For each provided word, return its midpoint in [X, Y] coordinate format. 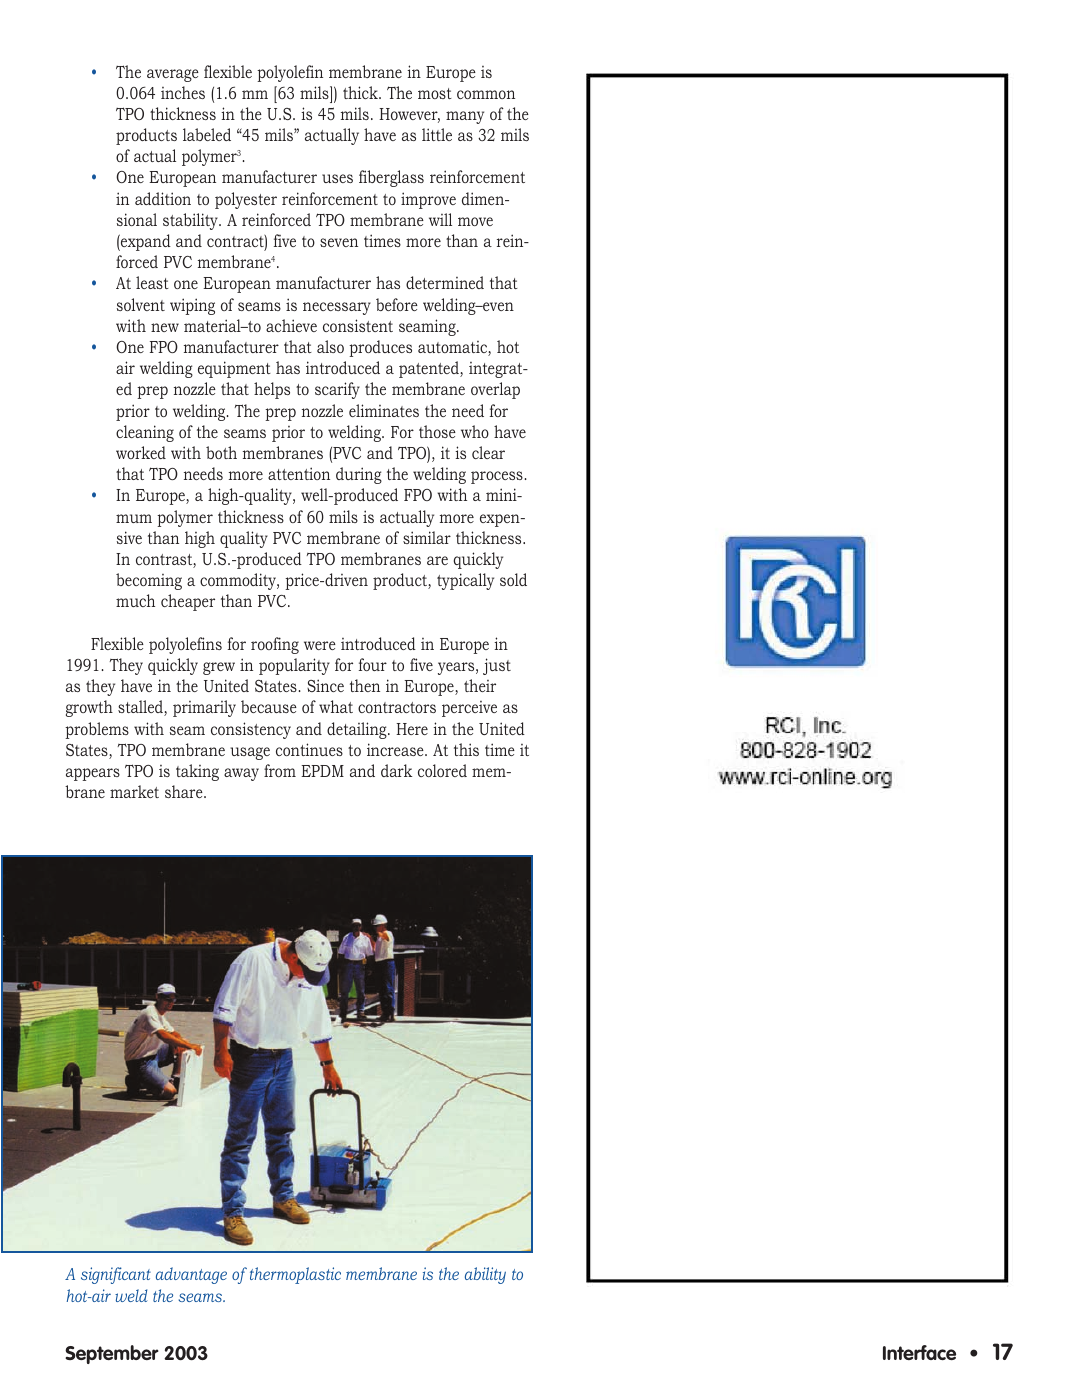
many [465, 117]
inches [183, 92]
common [486, 94]
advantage [191, 1275]
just [497, 666]
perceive [469, 709]
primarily [204, 708]
